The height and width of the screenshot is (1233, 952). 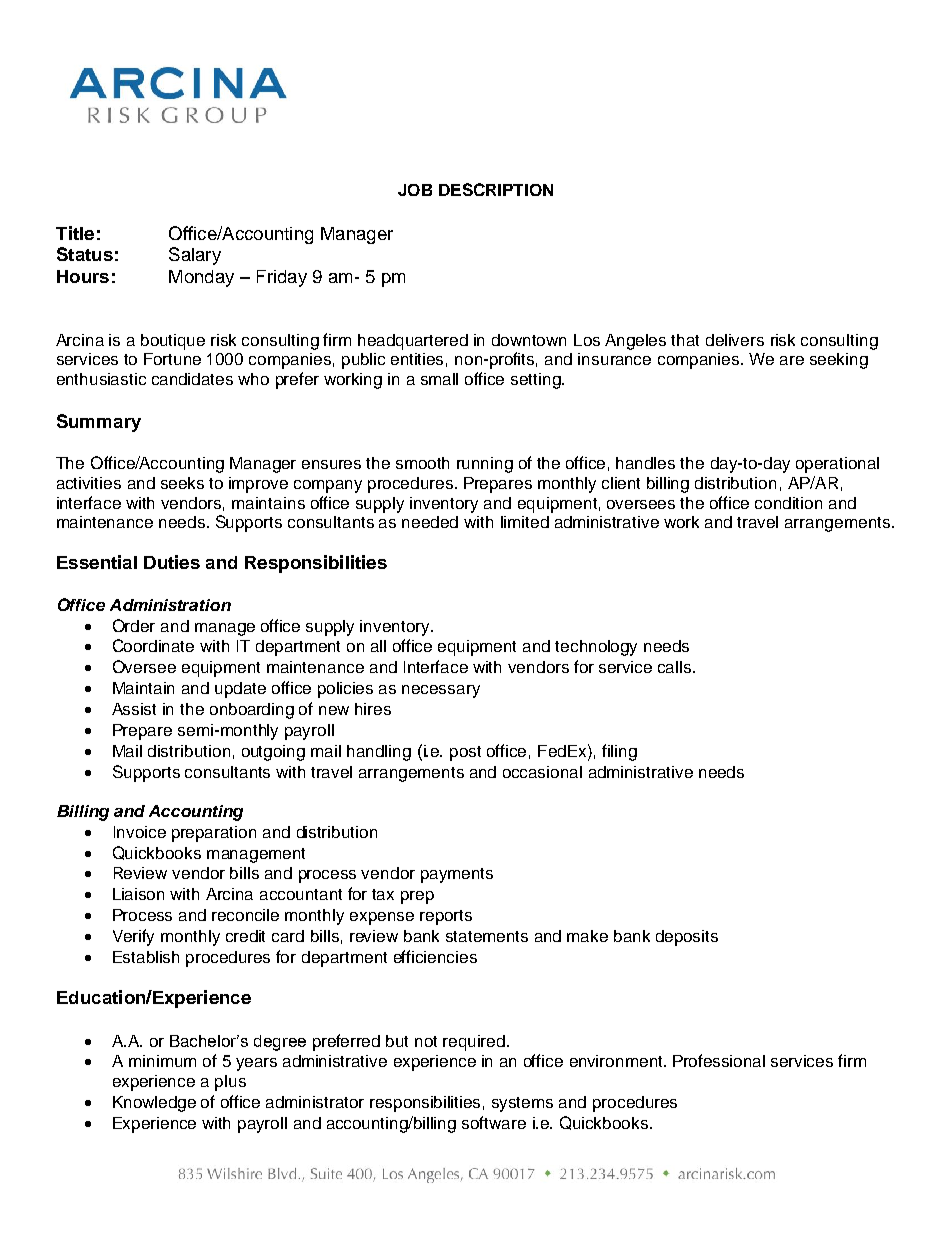 I want to click on Salary, so click(x=195, y=256).
